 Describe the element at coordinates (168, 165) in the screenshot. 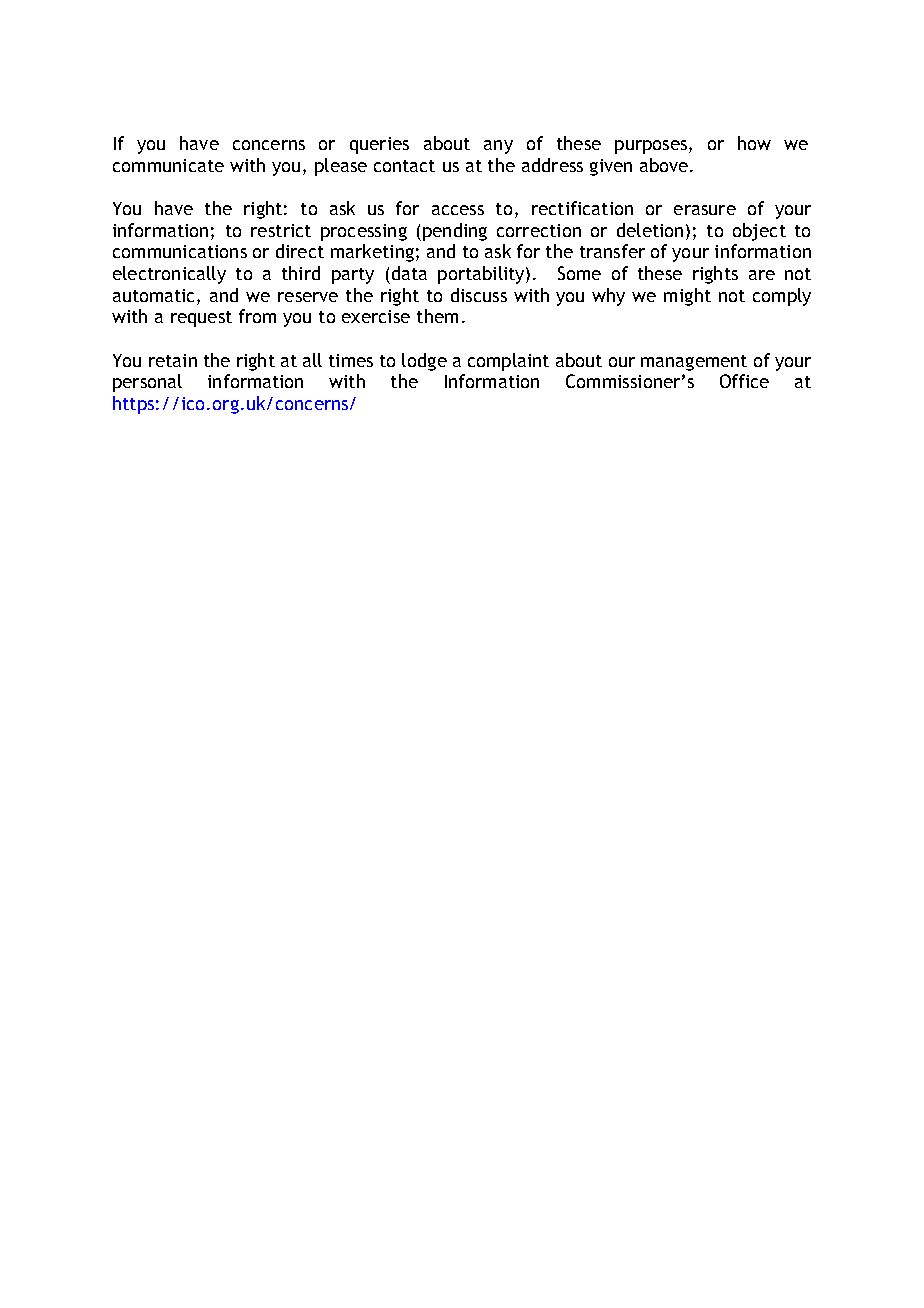

I see `communicate` at that location.
